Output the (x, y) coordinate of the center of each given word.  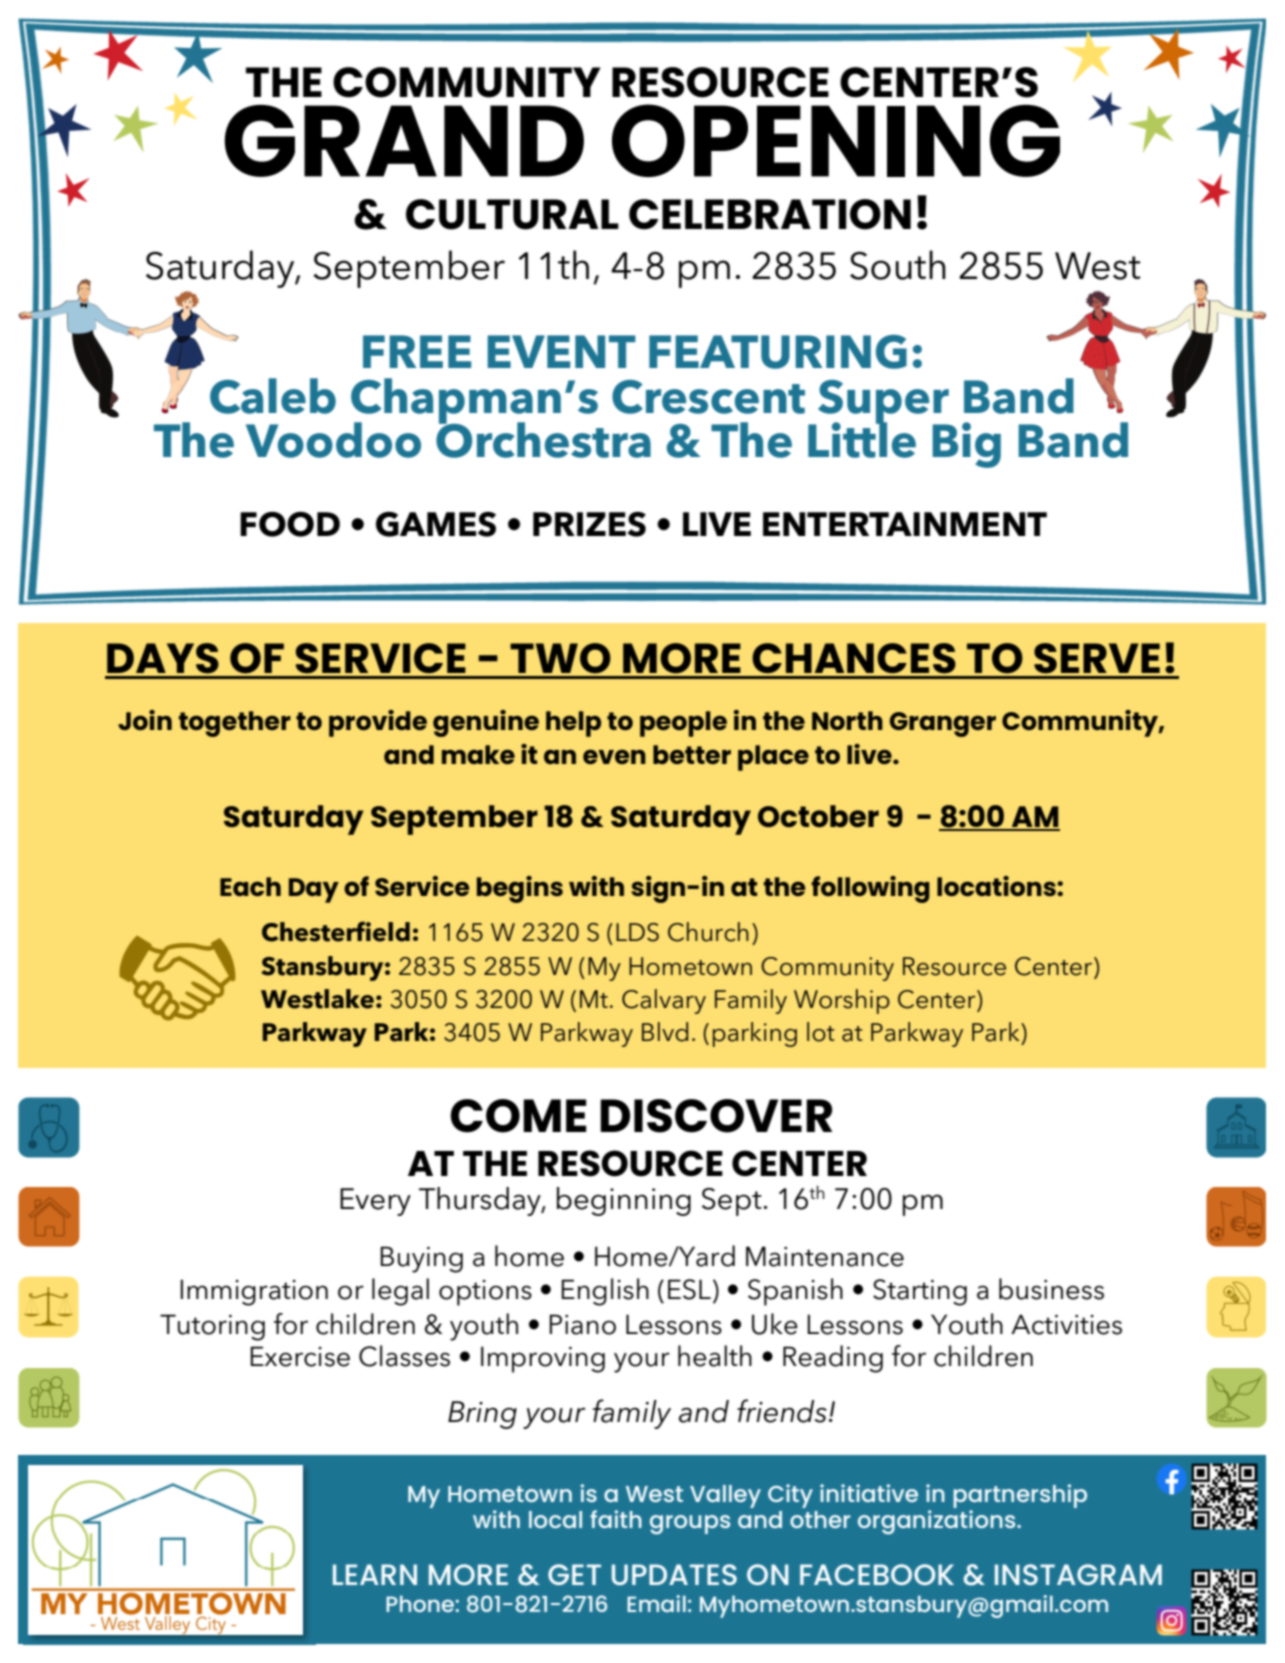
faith (616, 1519)
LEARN (375, 1574)
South (898, 265)
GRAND (404, 141)
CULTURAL (512, 214)
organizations (938, 1520)
